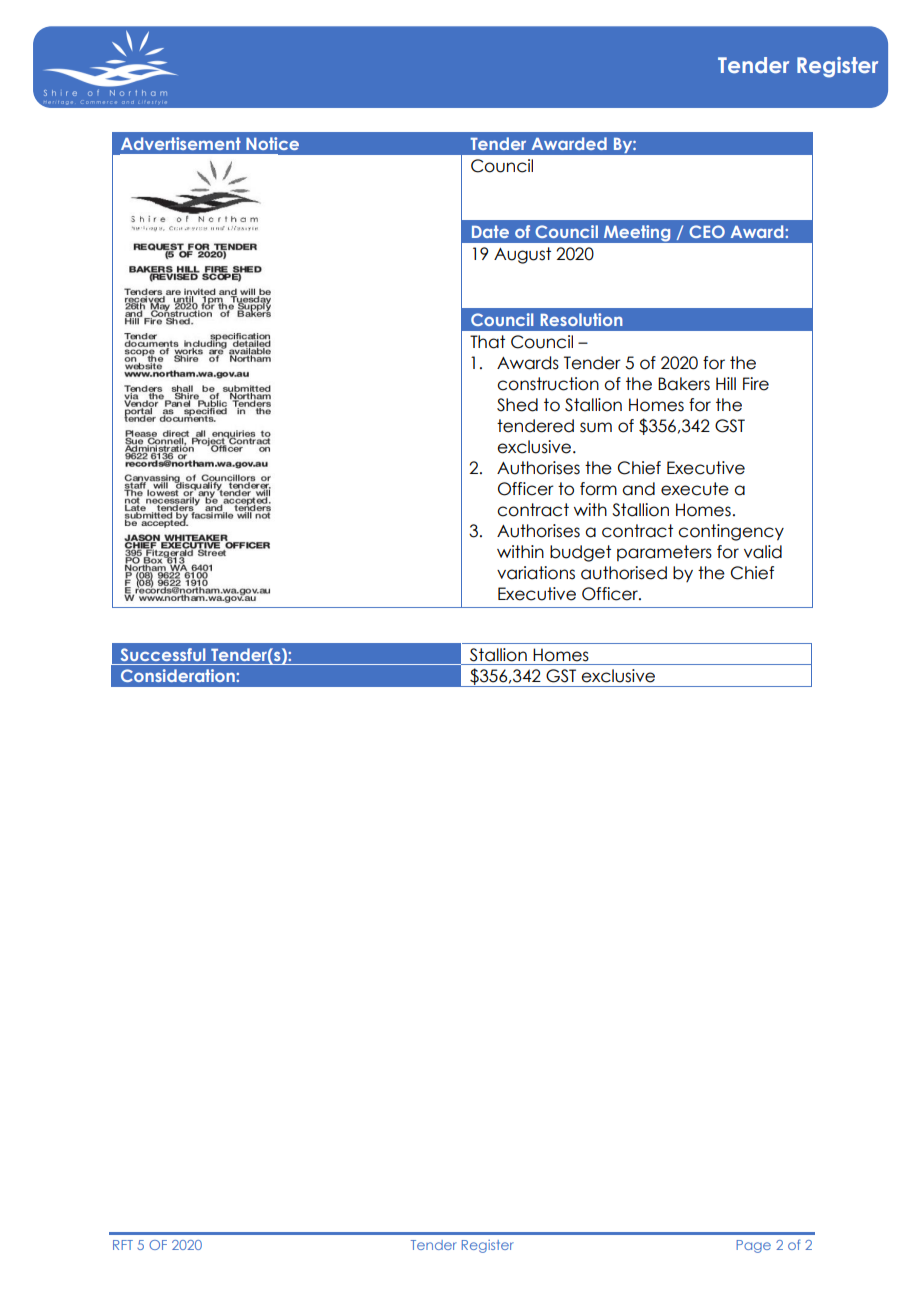  I want to click on Consideration, so click(179, 675).
